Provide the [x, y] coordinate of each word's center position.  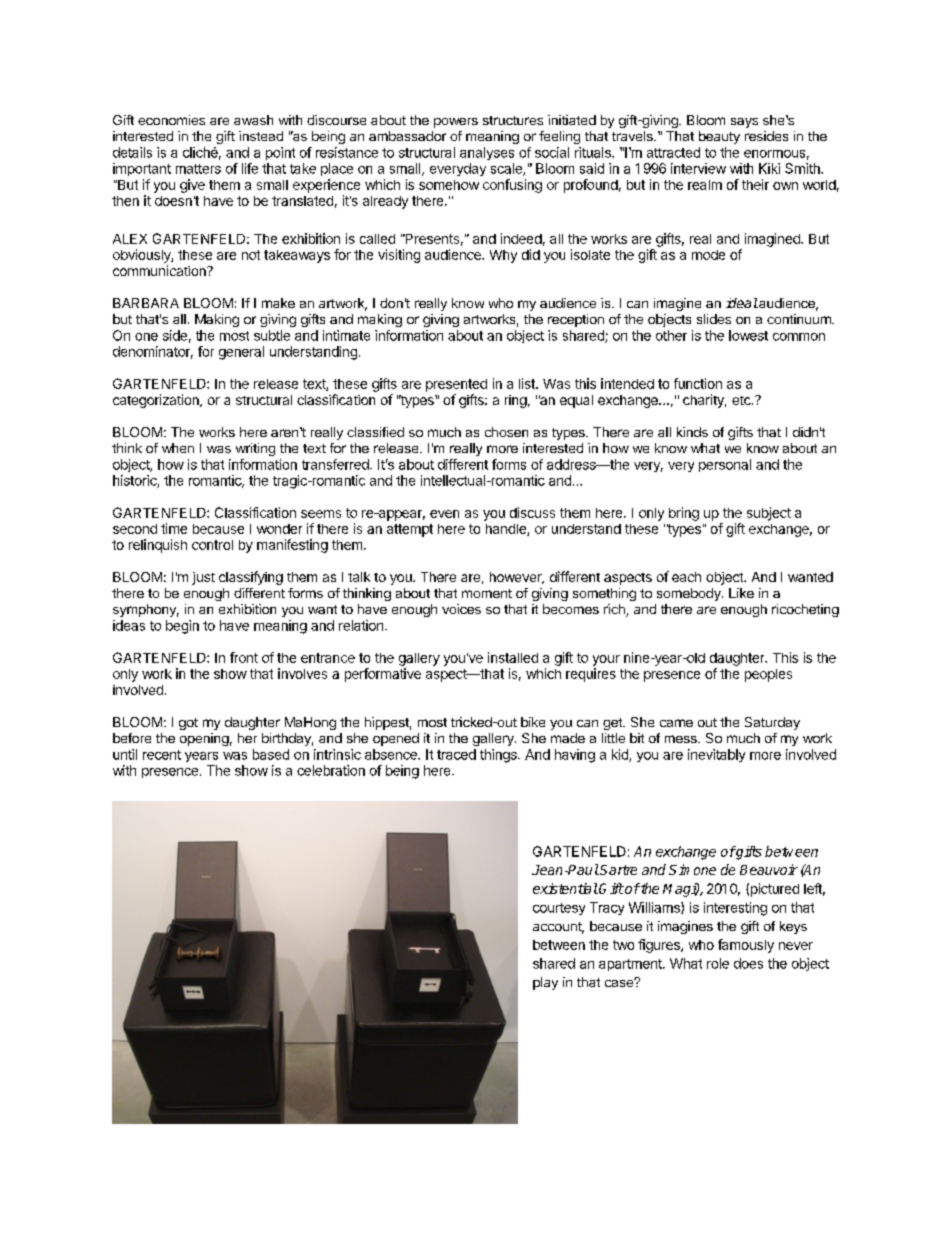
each [686, 577]
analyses [487, 153]
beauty [719, 137]
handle [507, 530]
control [212, 545]
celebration [331, 770]
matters [198, 169]
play [545, 983]
